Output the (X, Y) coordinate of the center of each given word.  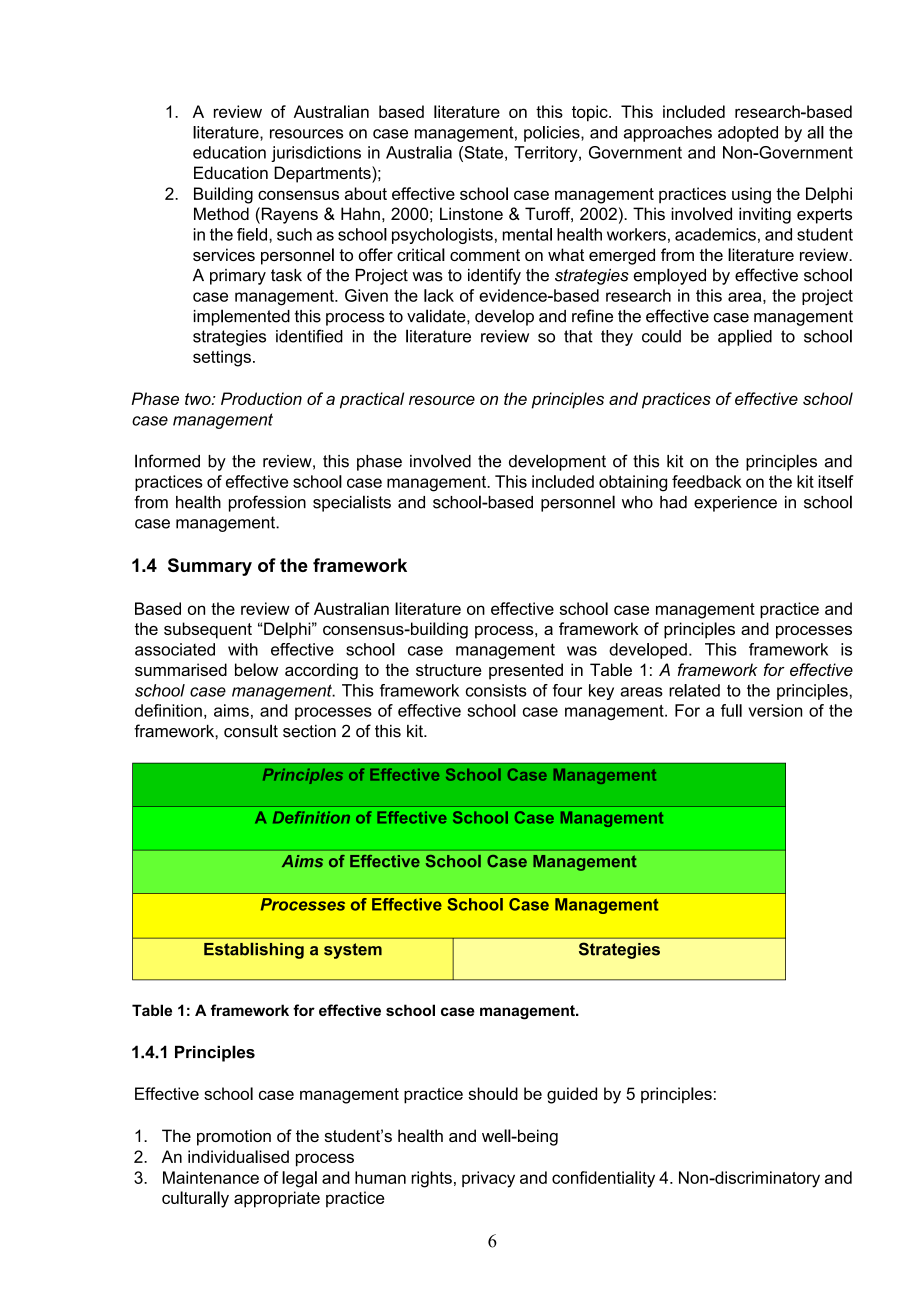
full (731, 710)
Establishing (254, 950)
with (243, 649)
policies (553, 134)
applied (745, 337)
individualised (238, 1156)
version (775, 710)
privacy (488, 1179)
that (578, 336)
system (353, 951)
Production (261, 398)
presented (526, 671)
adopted (748, 134)
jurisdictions (316, 154)
